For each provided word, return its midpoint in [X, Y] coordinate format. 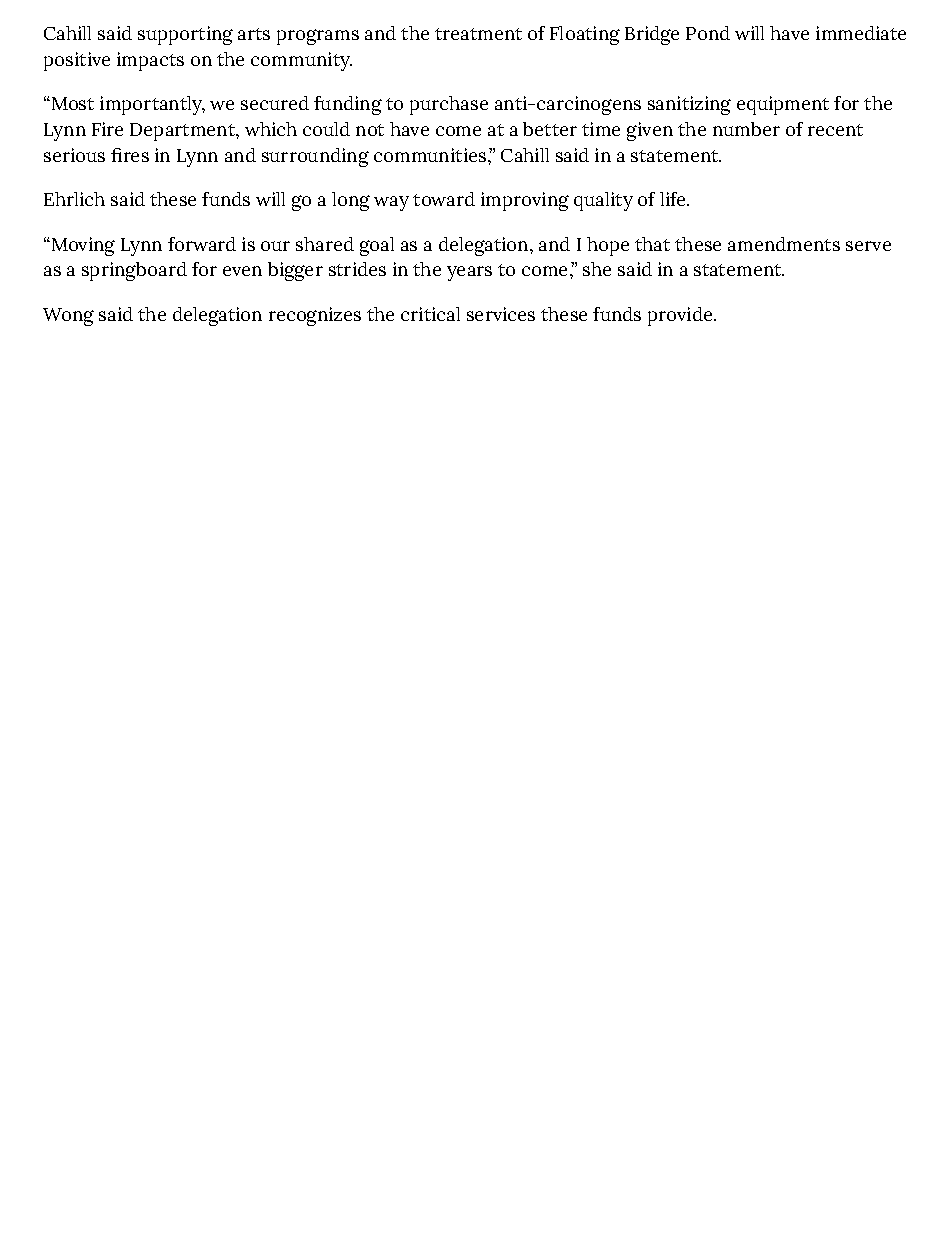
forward [202, 244]
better [550, 129]
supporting [185, 35]
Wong [68, 317]
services [501, 314]
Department [183, 132]
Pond [708, 33]
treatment [478, 34]
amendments [784, 244]
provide [681, 316]
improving [525, 201]
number [746, 129]
